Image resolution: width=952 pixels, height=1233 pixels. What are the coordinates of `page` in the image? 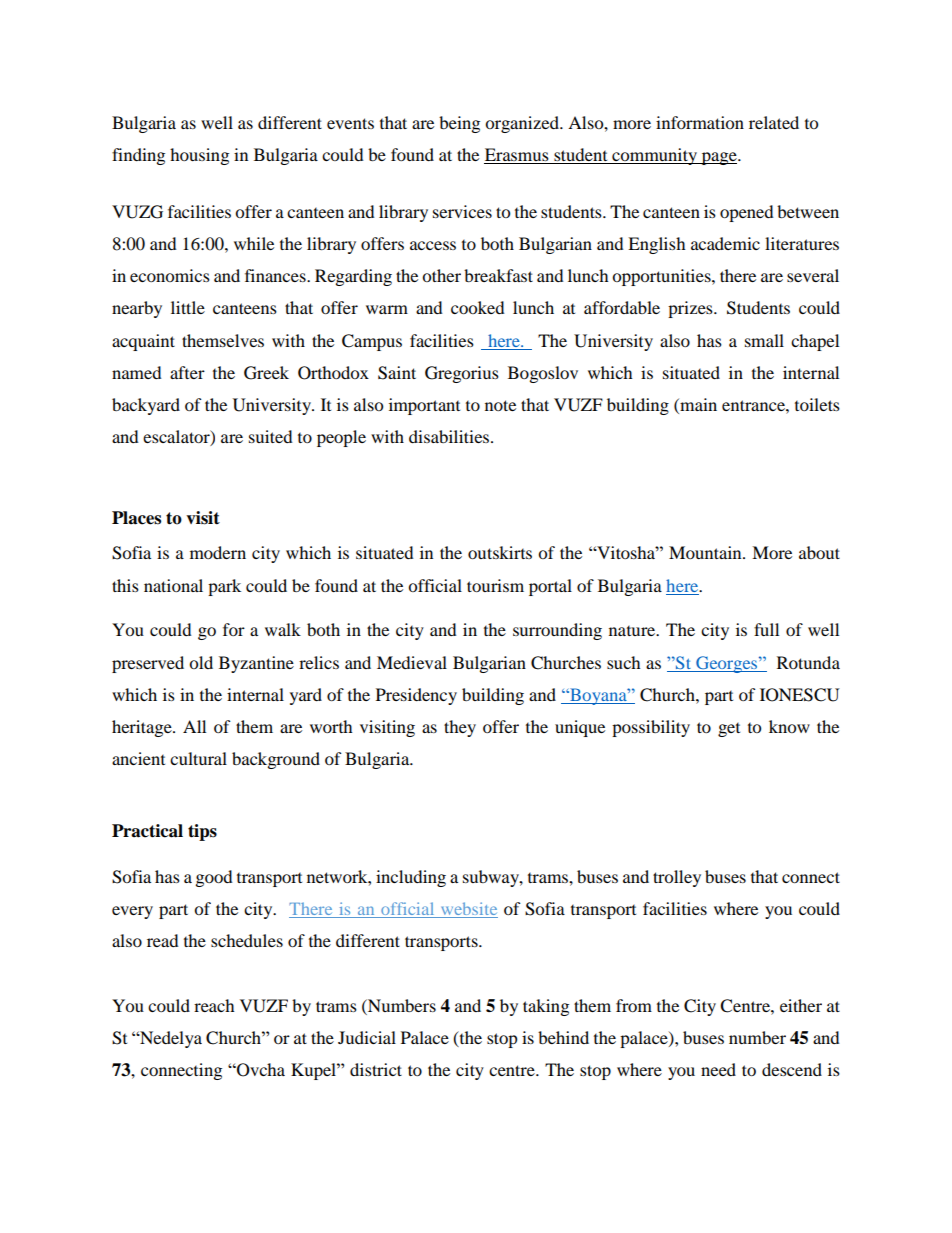 It's located at (719, 158).
